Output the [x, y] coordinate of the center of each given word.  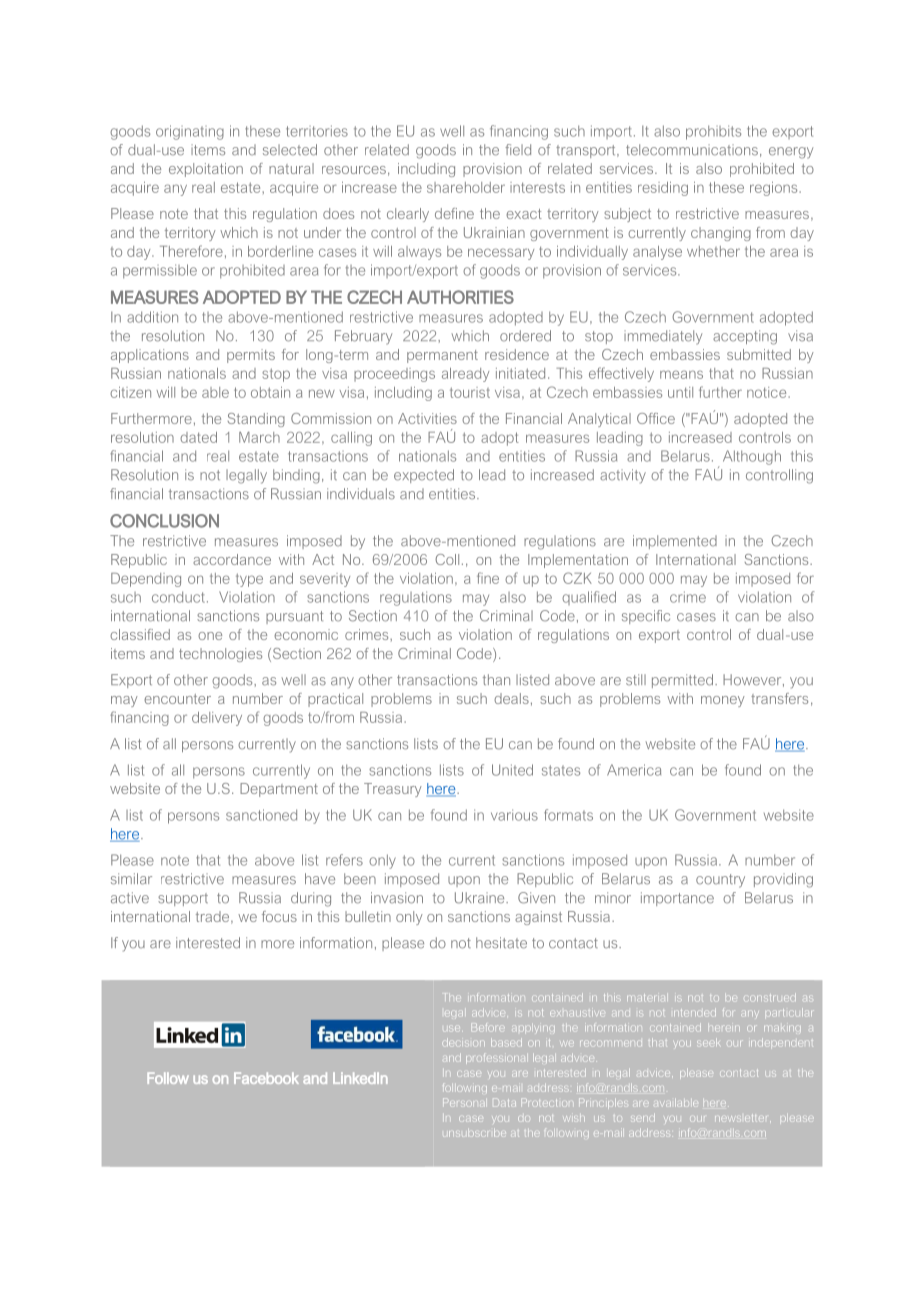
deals [511, 698]
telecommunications [692, 150]
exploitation [206, 170]
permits [251, 356]
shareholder [466, 187]
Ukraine [481, 898]
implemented [675, 542]
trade [214, 917]
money [723, 701]
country [720, 881]
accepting [745, 337]
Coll [447, 559]
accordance [232, 559]
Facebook [266, 1078]
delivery [217, 719]
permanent [442, 356]
